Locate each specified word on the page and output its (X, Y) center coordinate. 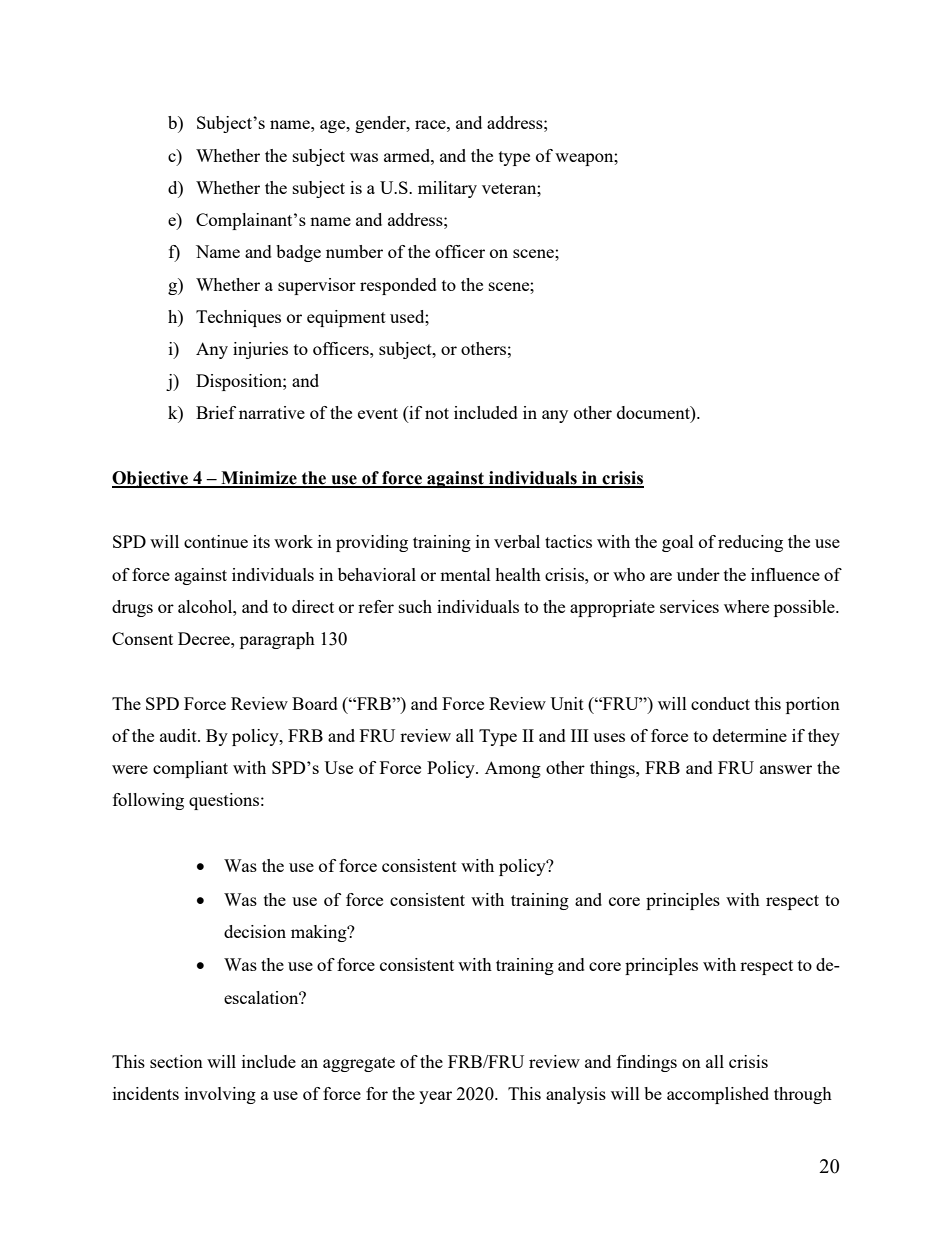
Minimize (259, 479)
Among (513, 769)
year (435, 1097)
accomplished (718, 1095)
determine (750, 735)
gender (381, 124)
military (447, 189)
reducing (750, 543)
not (437, 413)
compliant (190, 769)
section (176, 1061)
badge (298, 253)
